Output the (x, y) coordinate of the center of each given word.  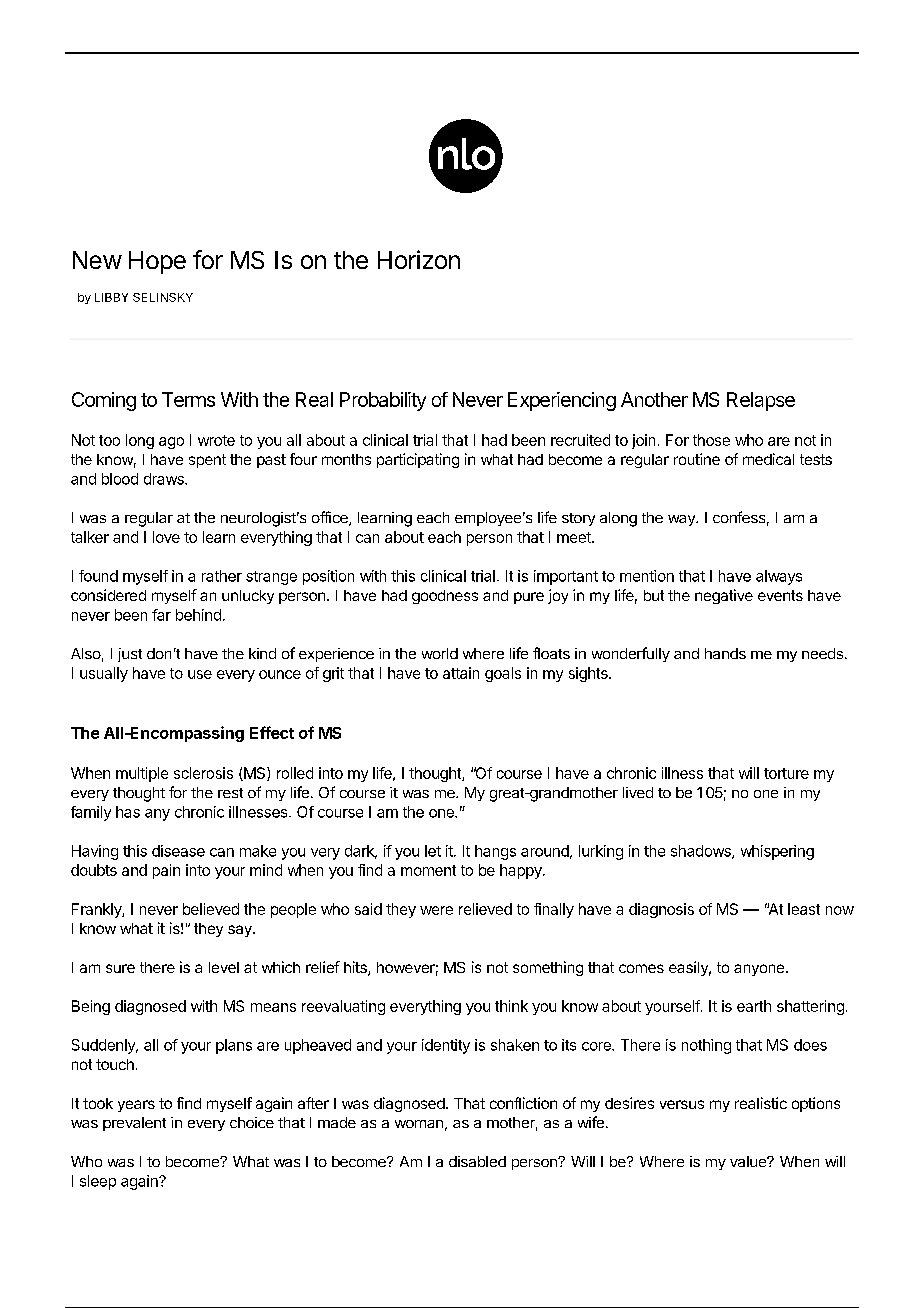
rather (222, 576)
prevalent (134, 1124)
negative (724, 596)
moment (428, 870)
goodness (445, 597)
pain (166, 871)
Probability (383, 401)
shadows (702, 852)
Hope (157, 262)
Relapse (761, 401)
